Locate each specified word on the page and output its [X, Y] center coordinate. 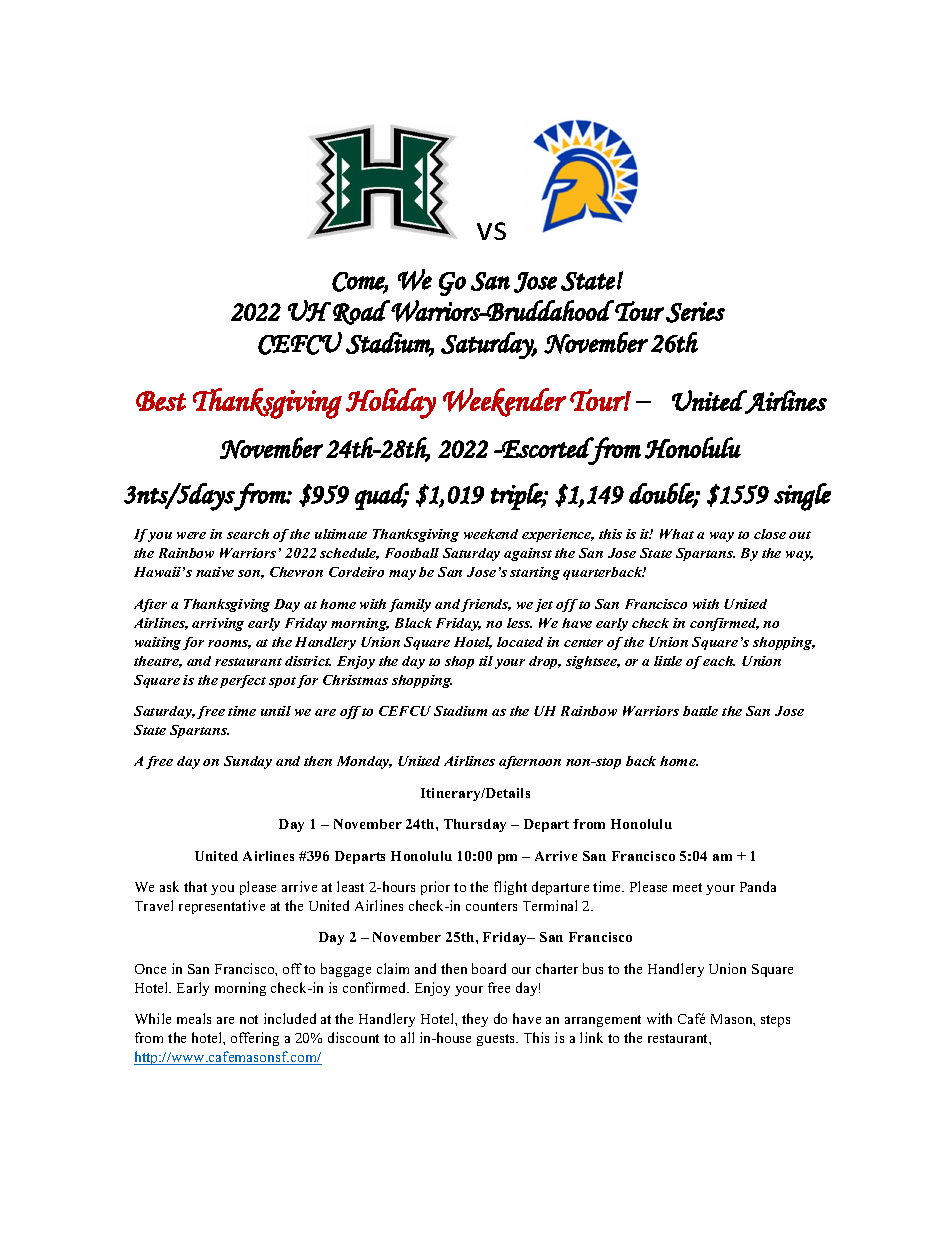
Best [161, 401]
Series [695, 312]
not [249, 1019]
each [719, 661]
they [475, 1020]
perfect [243, 681]
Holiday [391, 403]
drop [545, 662]
